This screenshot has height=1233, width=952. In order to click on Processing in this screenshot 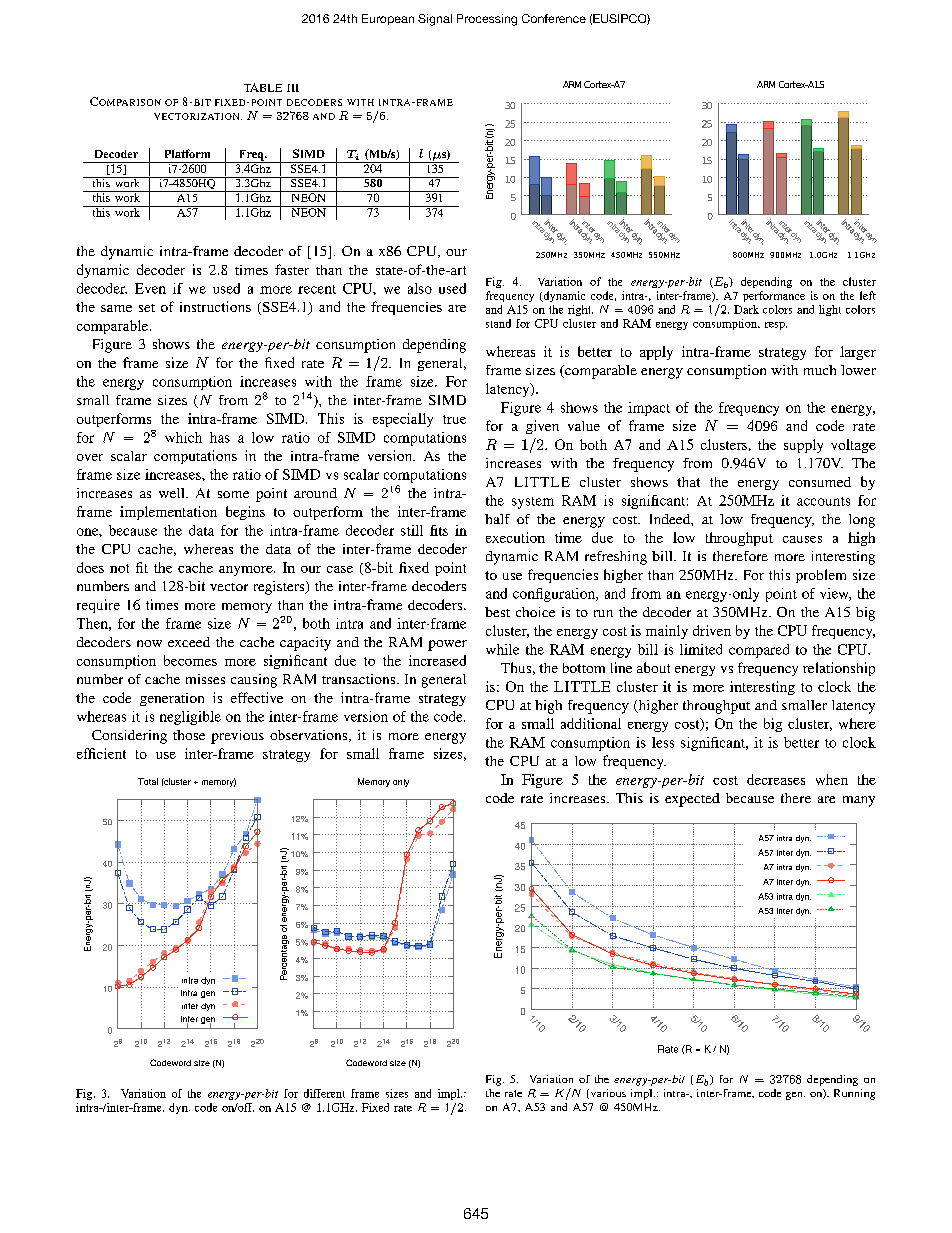, I will do `click(487, 20)`.
